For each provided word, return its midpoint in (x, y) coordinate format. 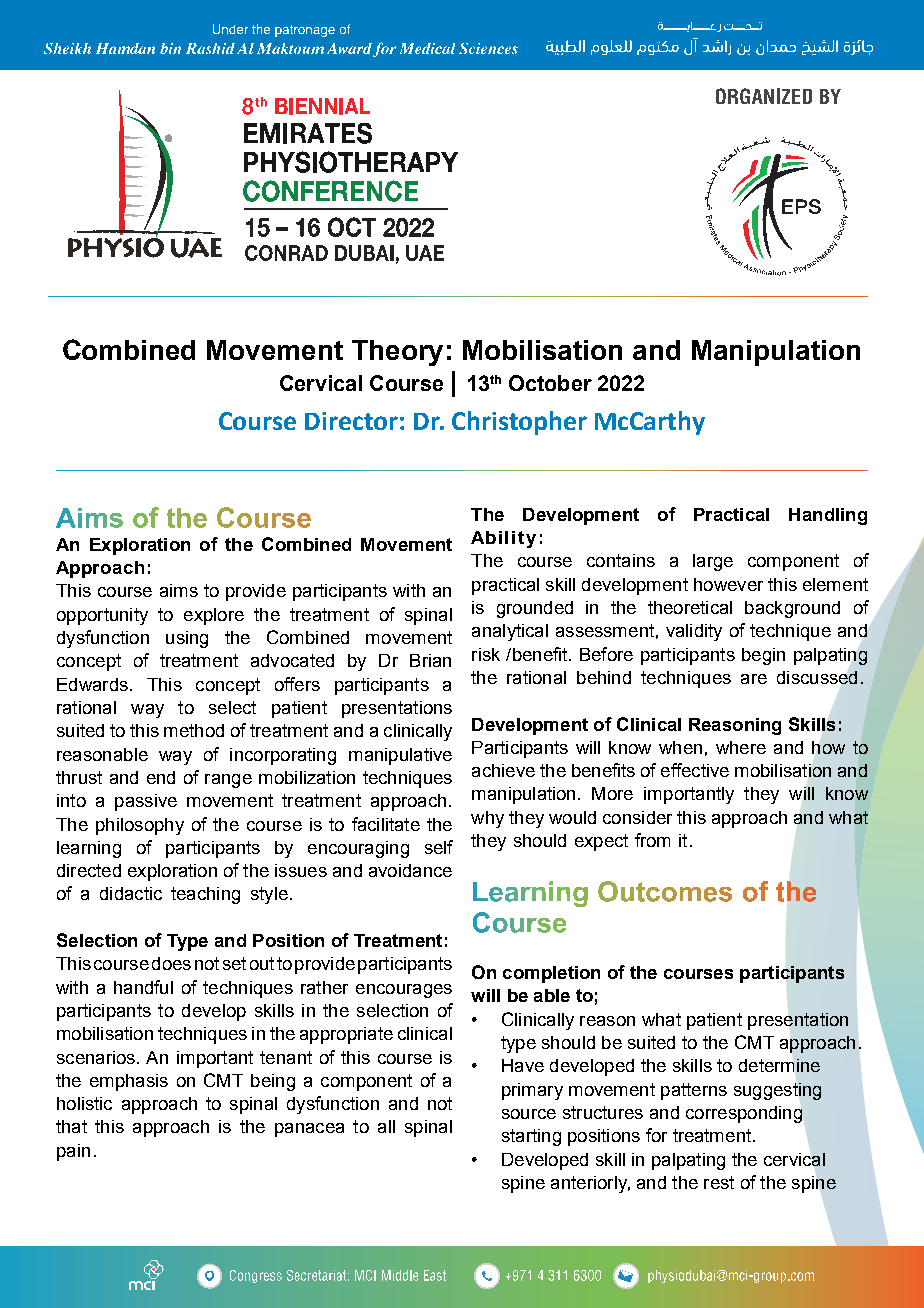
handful (143, 987)
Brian (430, 660)
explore (214, 616)
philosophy (140, 826)
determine (779, 1065)
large (713, 562)
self (439, 847)
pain (73, 1152)
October (550, 383)
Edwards (92, 684)
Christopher (519, 423)
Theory (397, 353)
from (652, 840)
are (754, 679)
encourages (404, 991)
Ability (503, 539)
